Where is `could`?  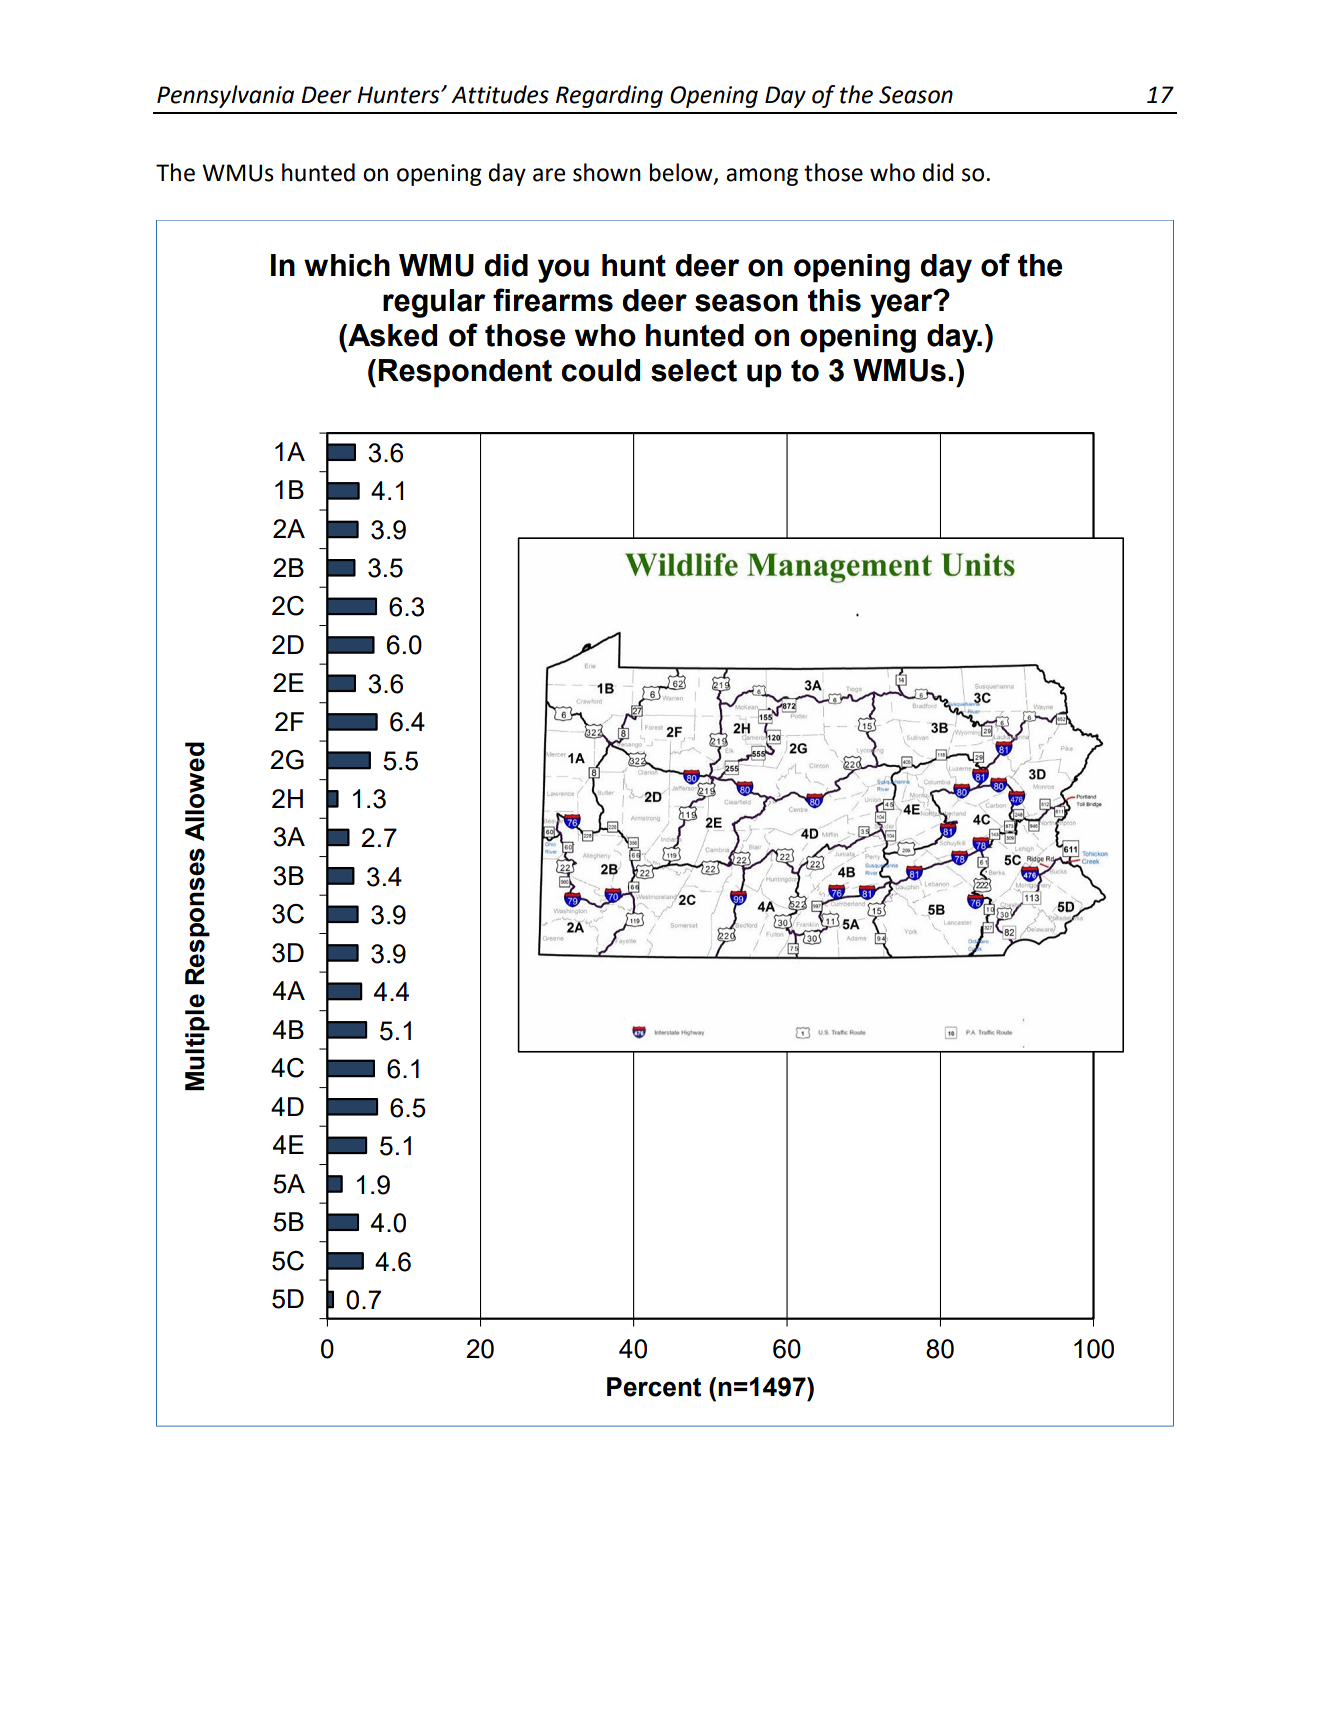
could is located at coordinates (601, 370).
